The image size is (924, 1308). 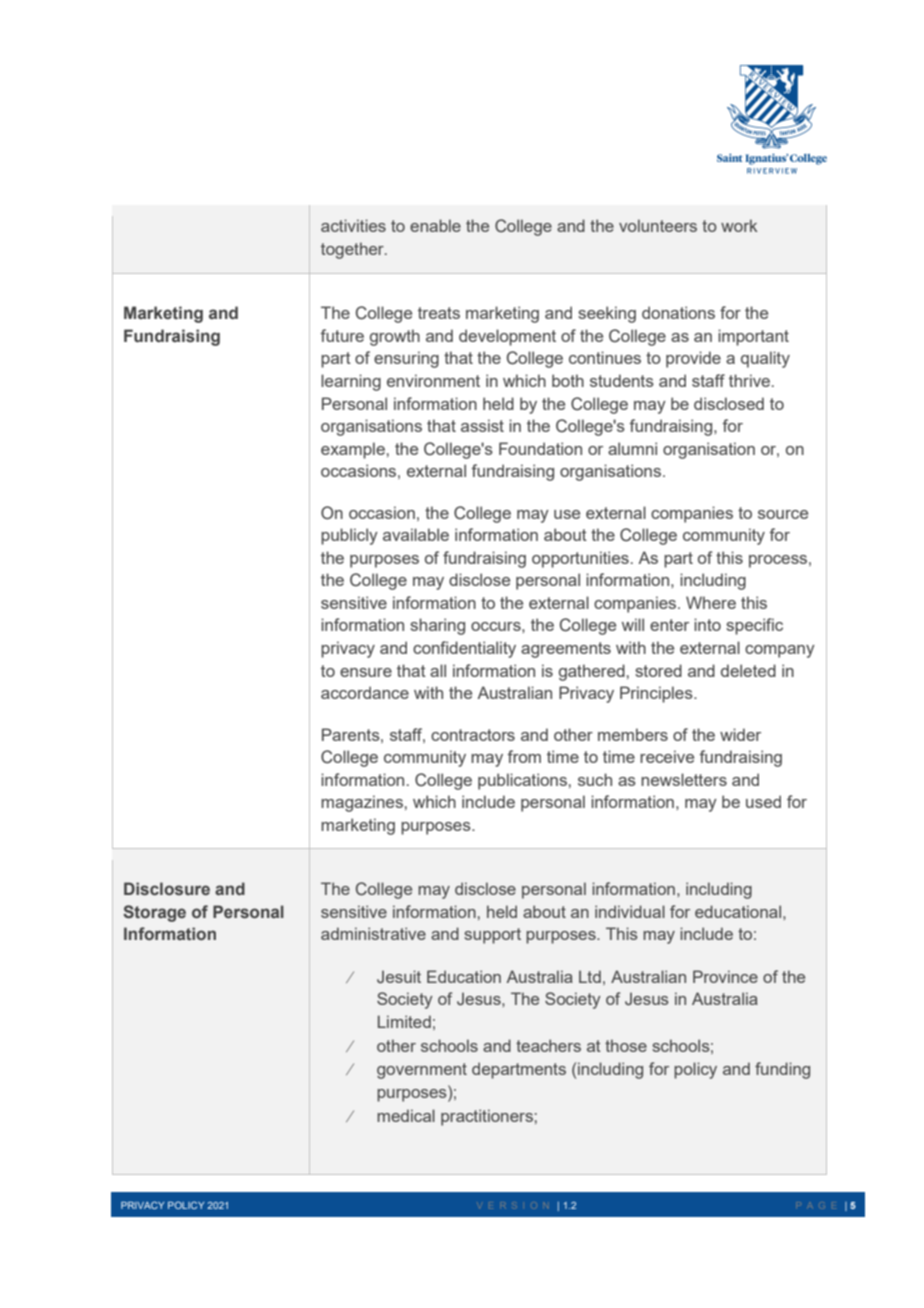 What do you see at coordinates (473, 735) in the document?
I see `contractors` at bounding box center [473, 735].
